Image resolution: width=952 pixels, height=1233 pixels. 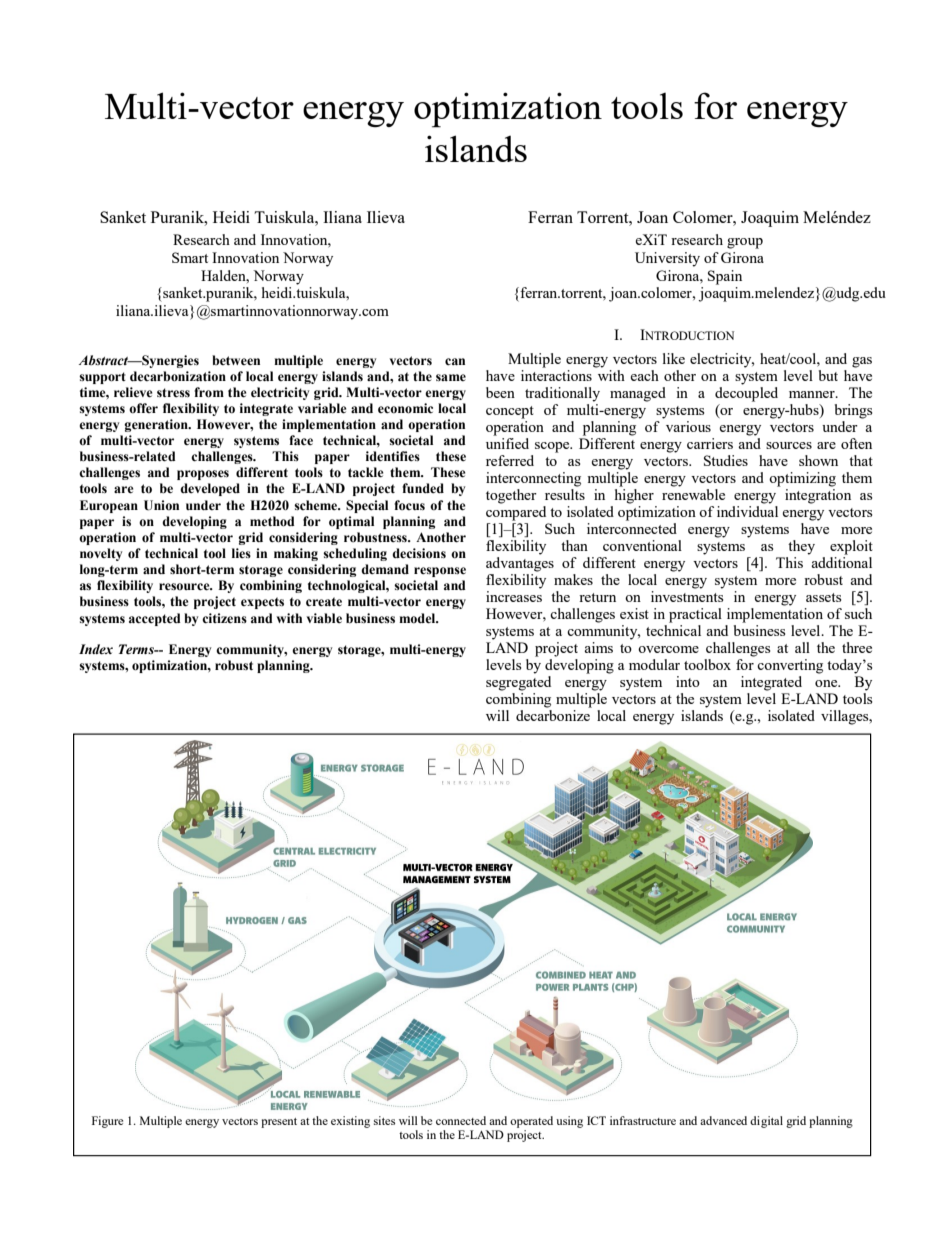 I want to click on Index, so click(x=96, y=649).
